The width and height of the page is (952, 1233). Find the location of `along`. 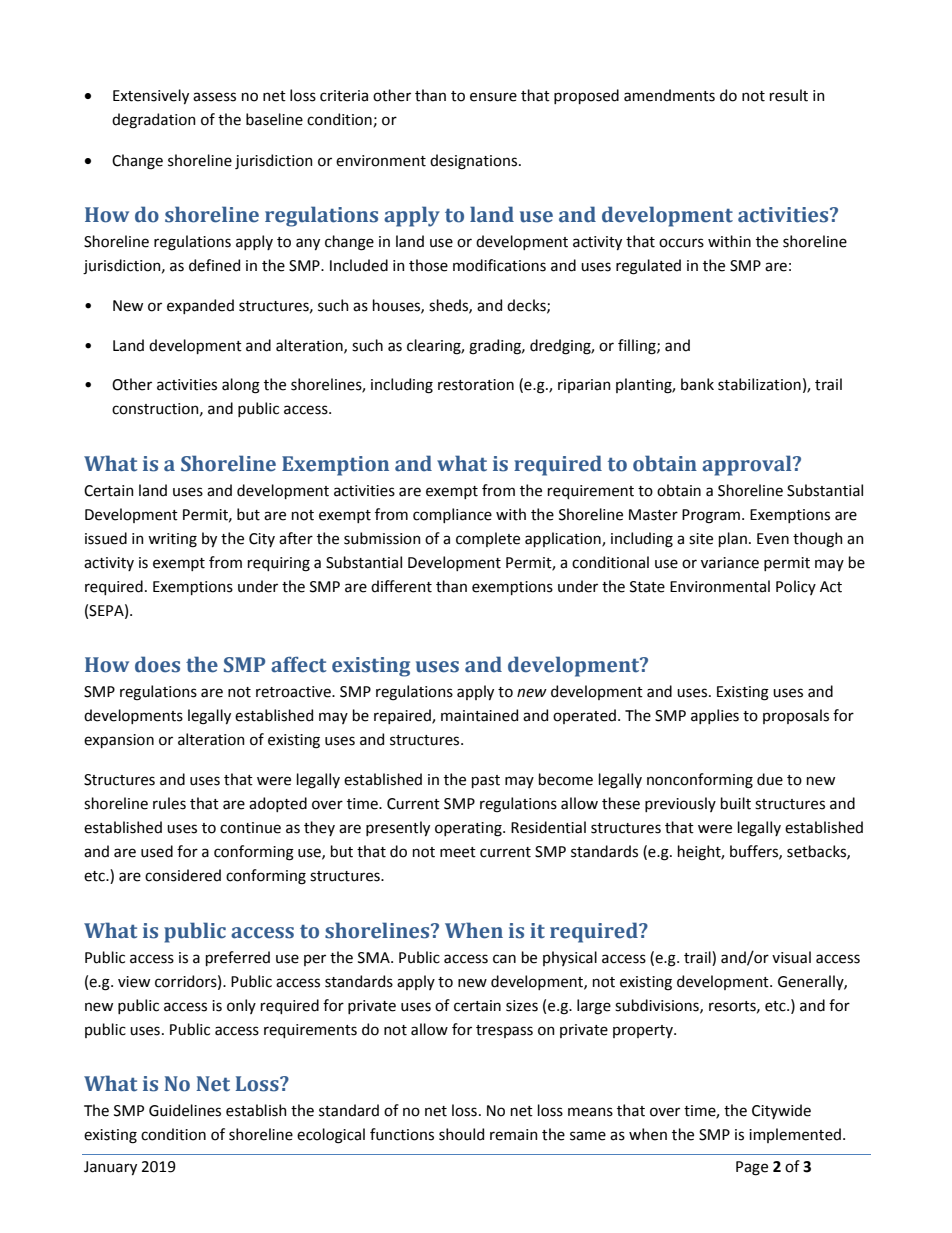

along is located at coordinates (241, 386).
